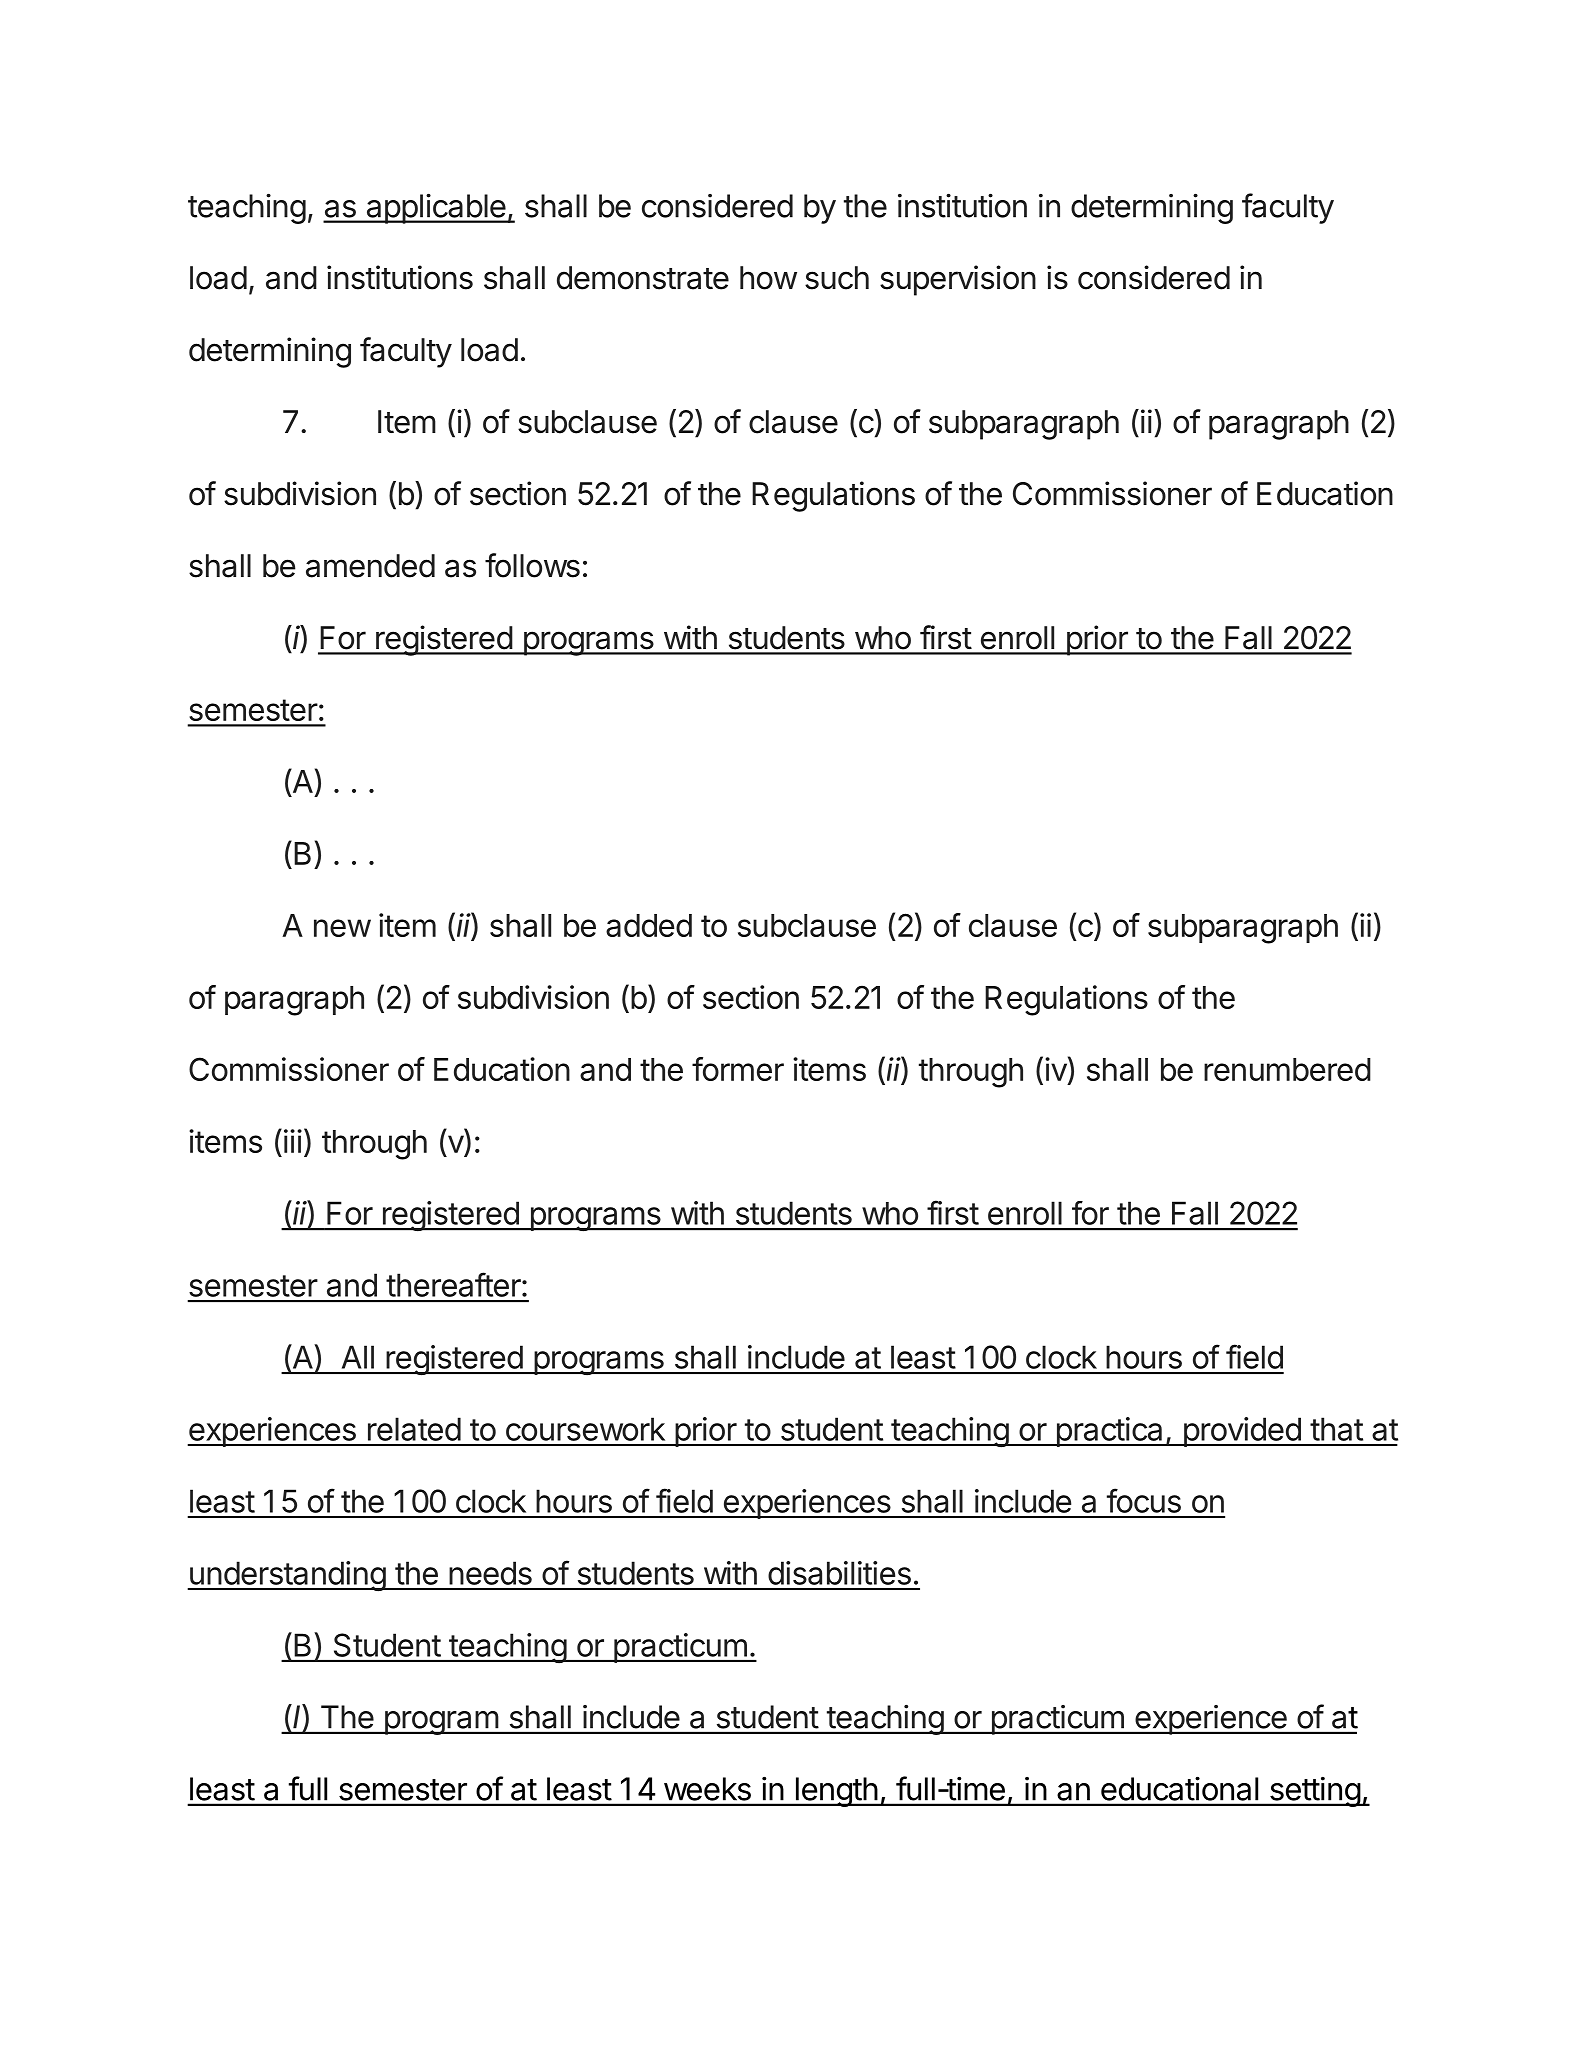 The width and height of the document is (1596, 2065). What do you see at coordinates (958, 280) in the document?
I see `supervision` at bounding box center [958, 280].
